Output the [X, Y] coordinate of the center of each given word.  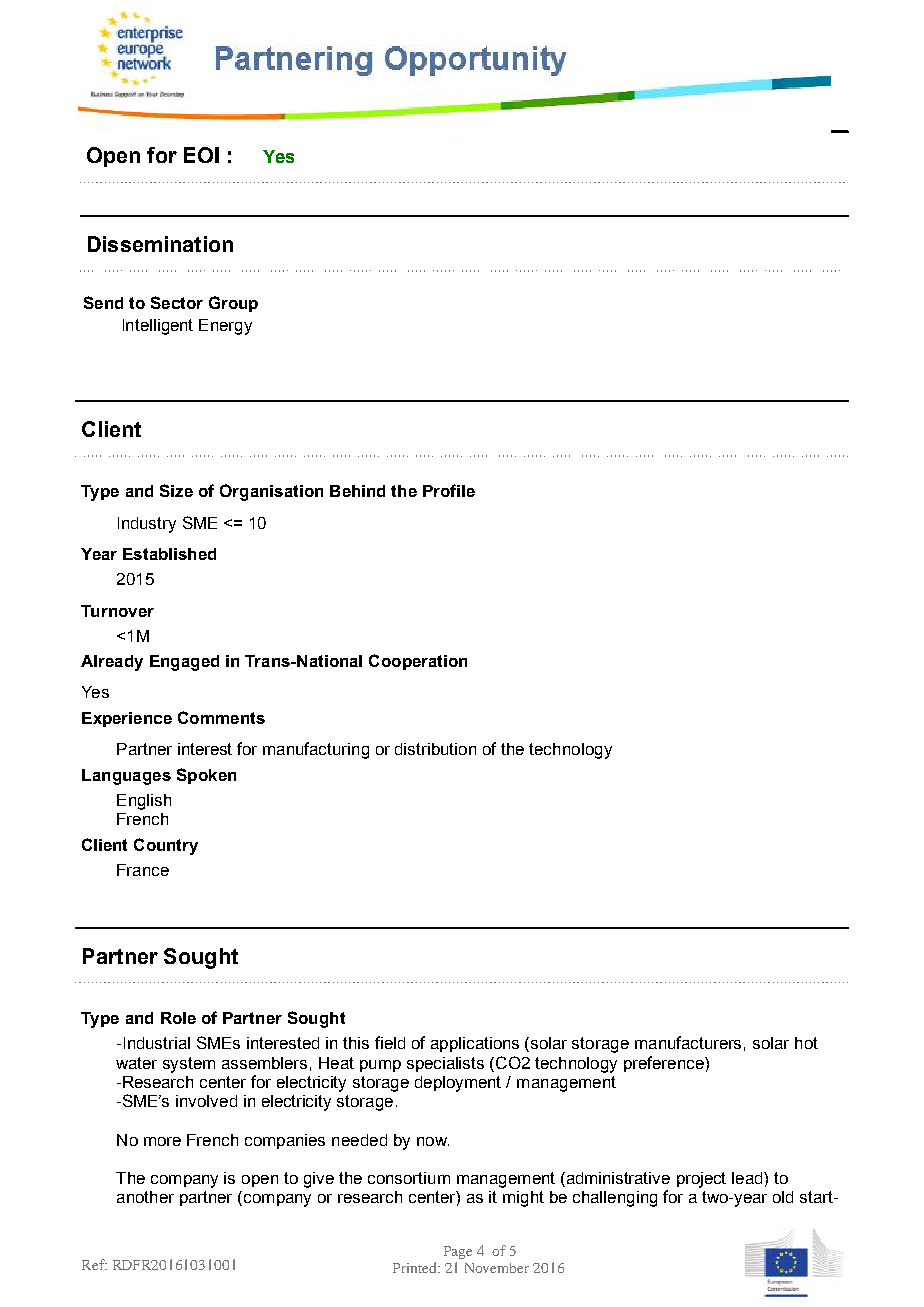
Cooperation [418, 662]
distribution [435, 749]
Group [233, 304]
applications [475, 1044]
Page [458, 1252]
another [145, 1197]
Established [169, 554]
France [143, 870]
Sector [177, 302]
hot [806, 1043]
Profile [449, 490]
